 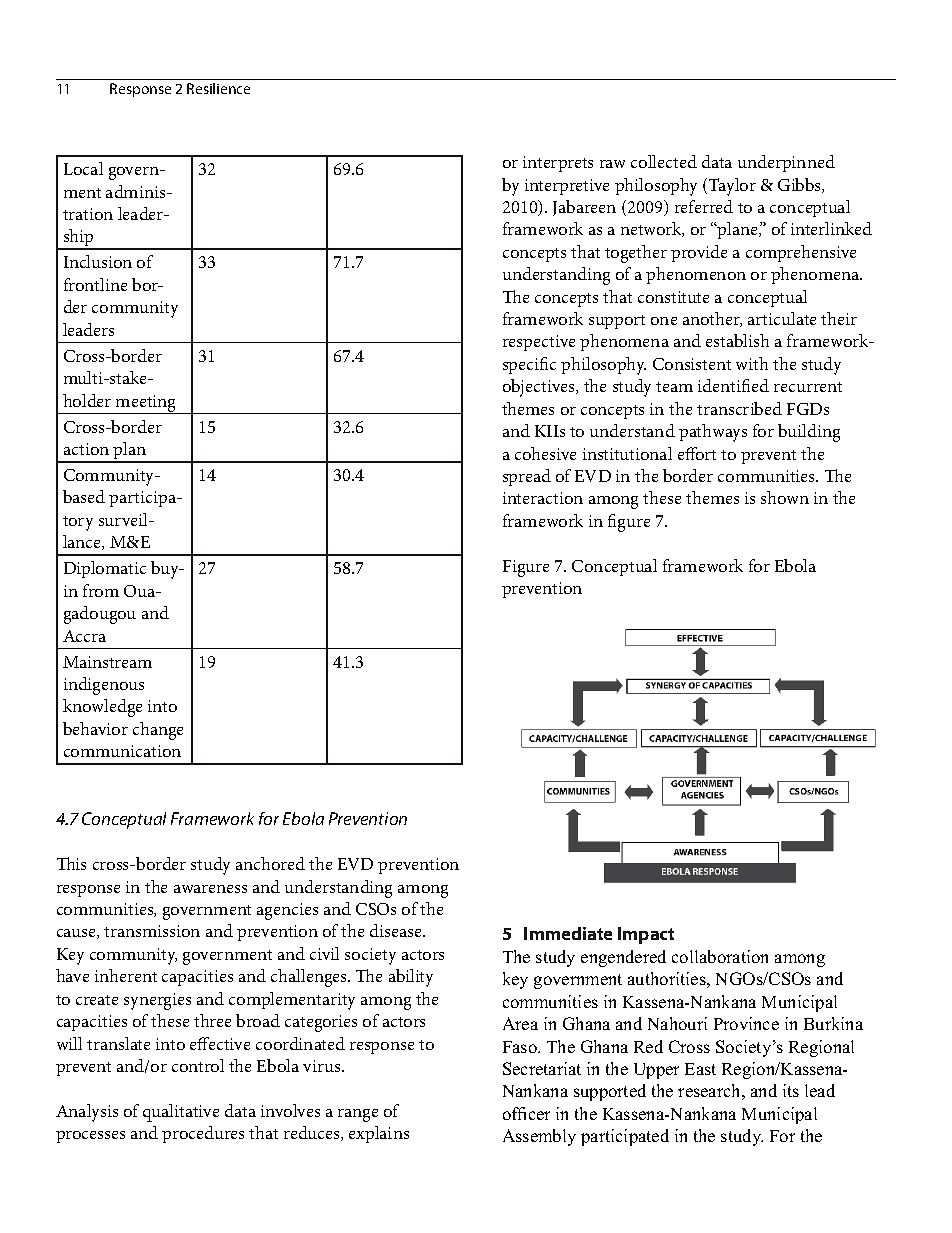 I want to click on Resilience, so click(x=218, y=88).
